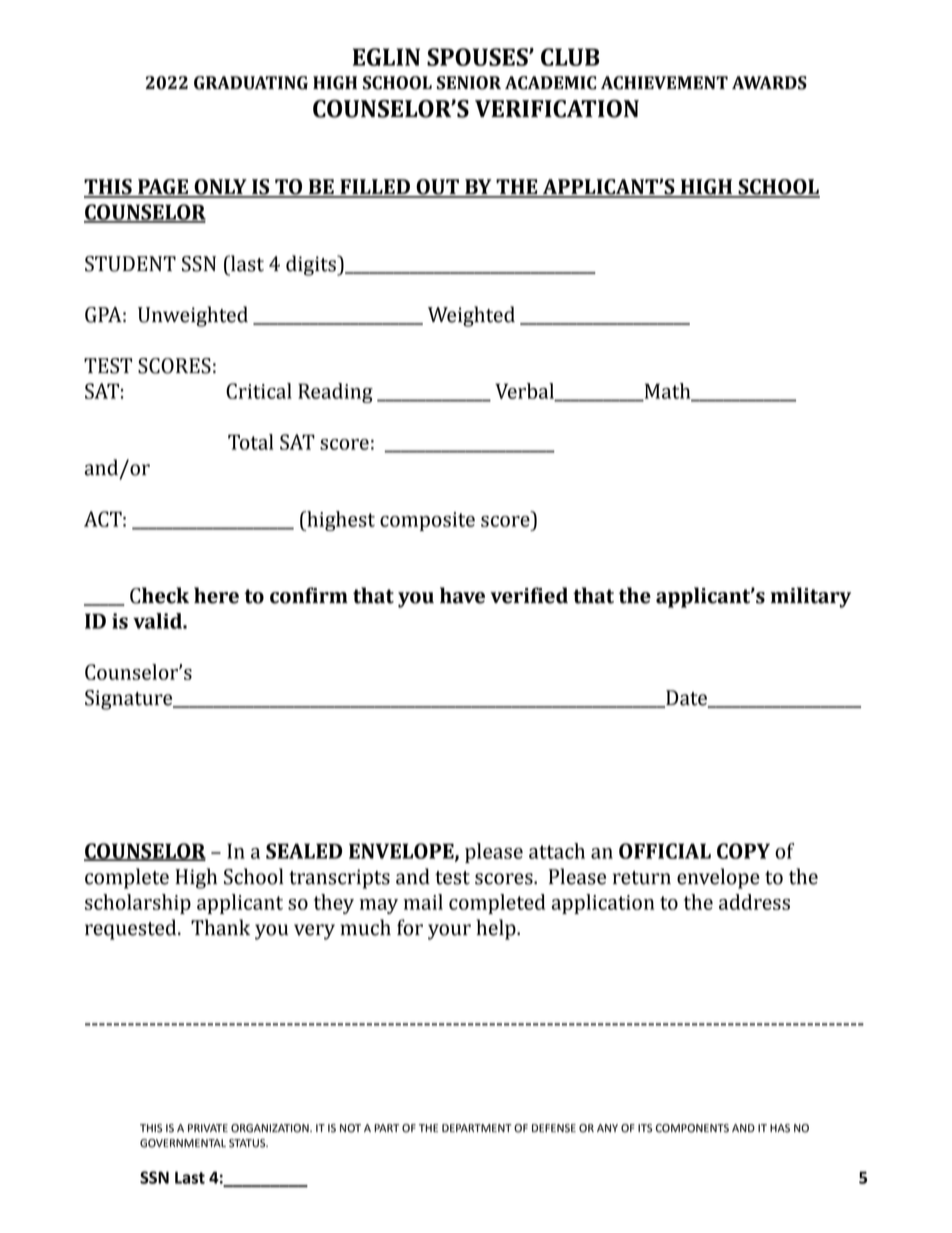 The height and width of the screenshot is (1233, 952). What do you see at coordinates (423, 902) in the screenshot?
I see `mail` at bounding box center [423, 902].
